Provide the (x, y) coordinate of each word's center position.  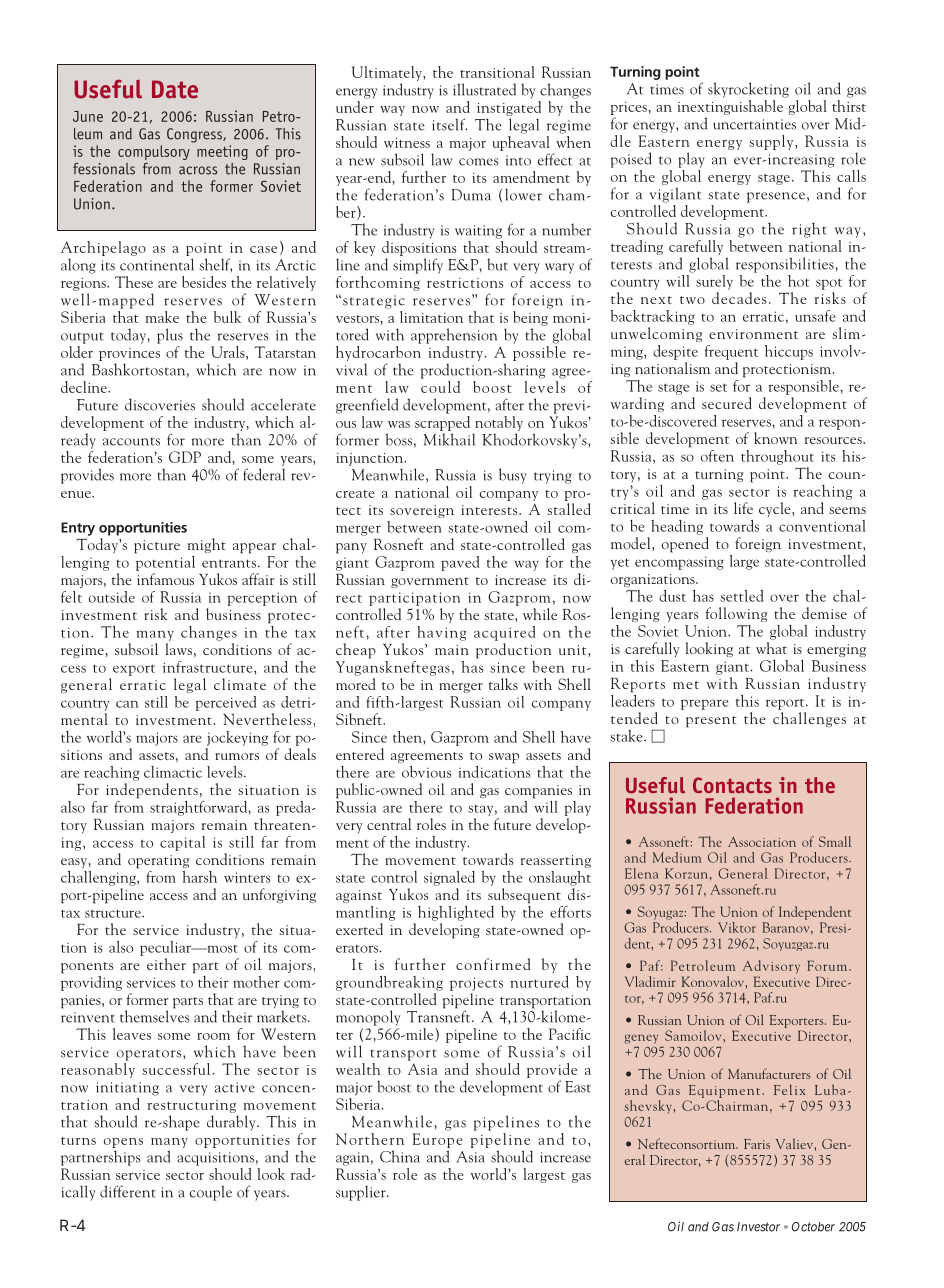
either (166, 964)
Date (175, 89)
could (440, 385)
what (771, 648)
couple (211, 1193)
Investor (758, 1227)
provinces (129, 354)
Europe (437, 1142)
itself (450, 124)
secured (727, 403)
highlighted (456, 913)
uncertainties (754, 124)
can (127, 704)
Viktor (737, 927)
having (441, 633)
